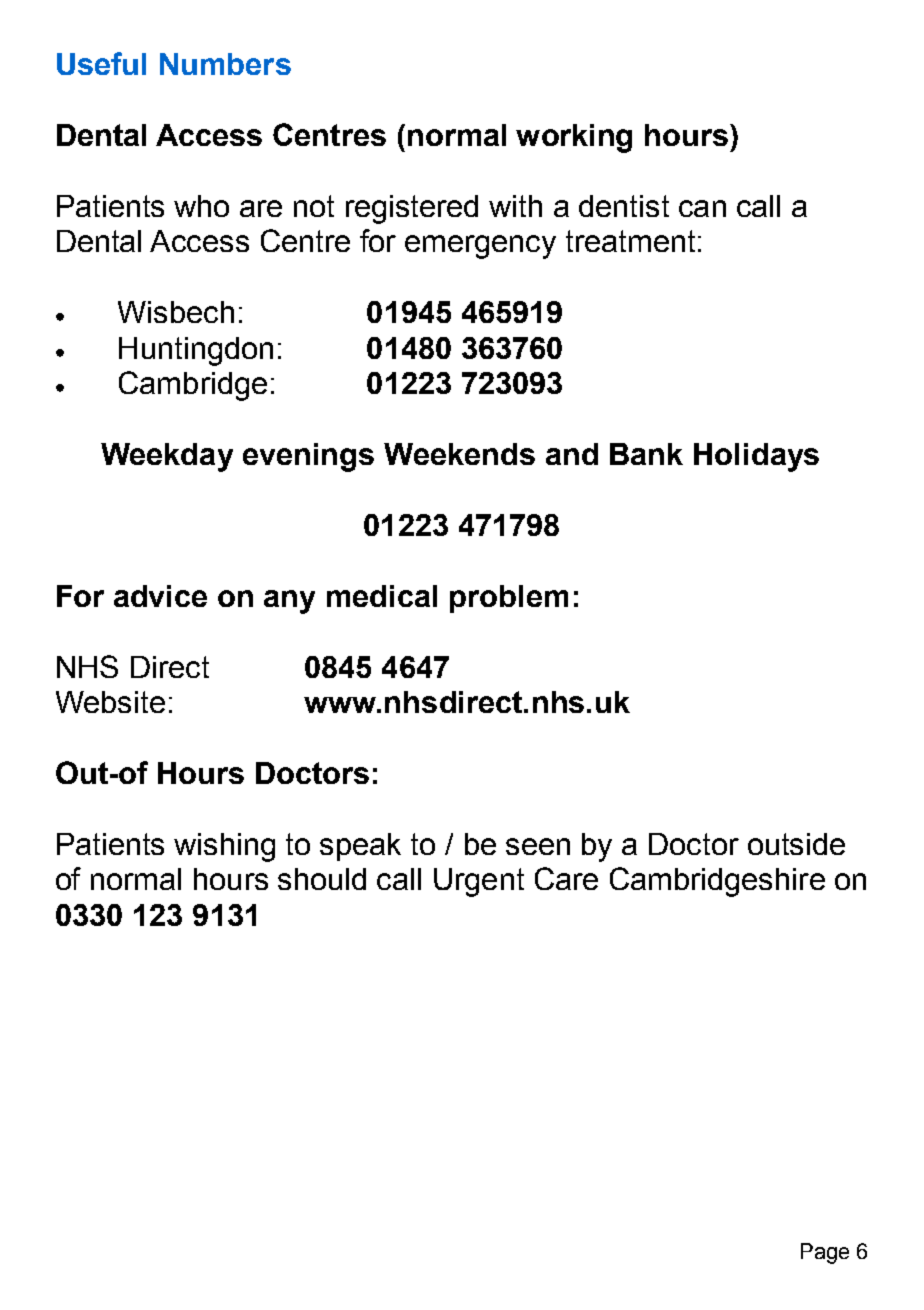  I want to click on should, so click(322, 879).
